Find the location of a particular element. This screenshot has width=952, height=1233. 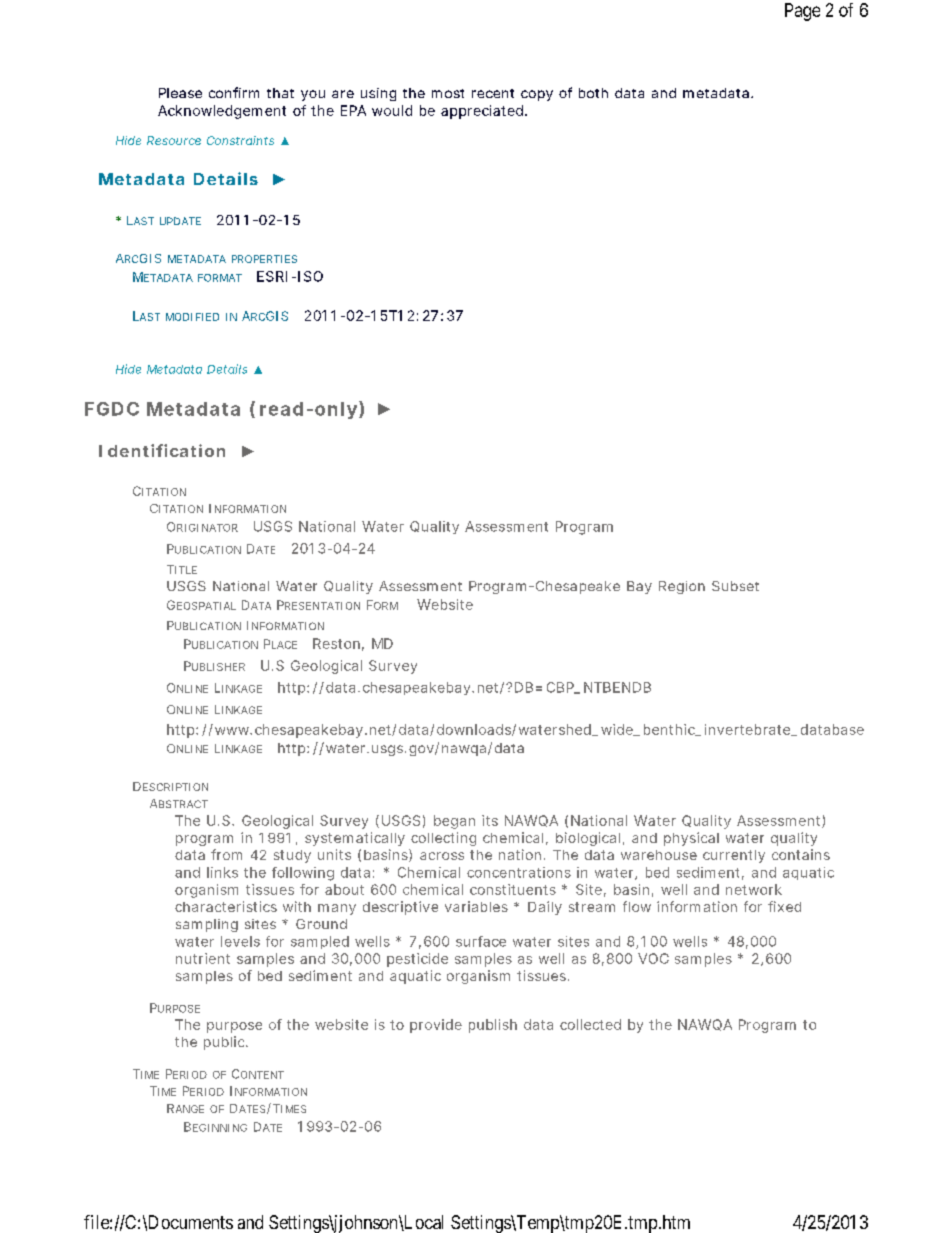

collecting is located at coordinates (443, 839).
